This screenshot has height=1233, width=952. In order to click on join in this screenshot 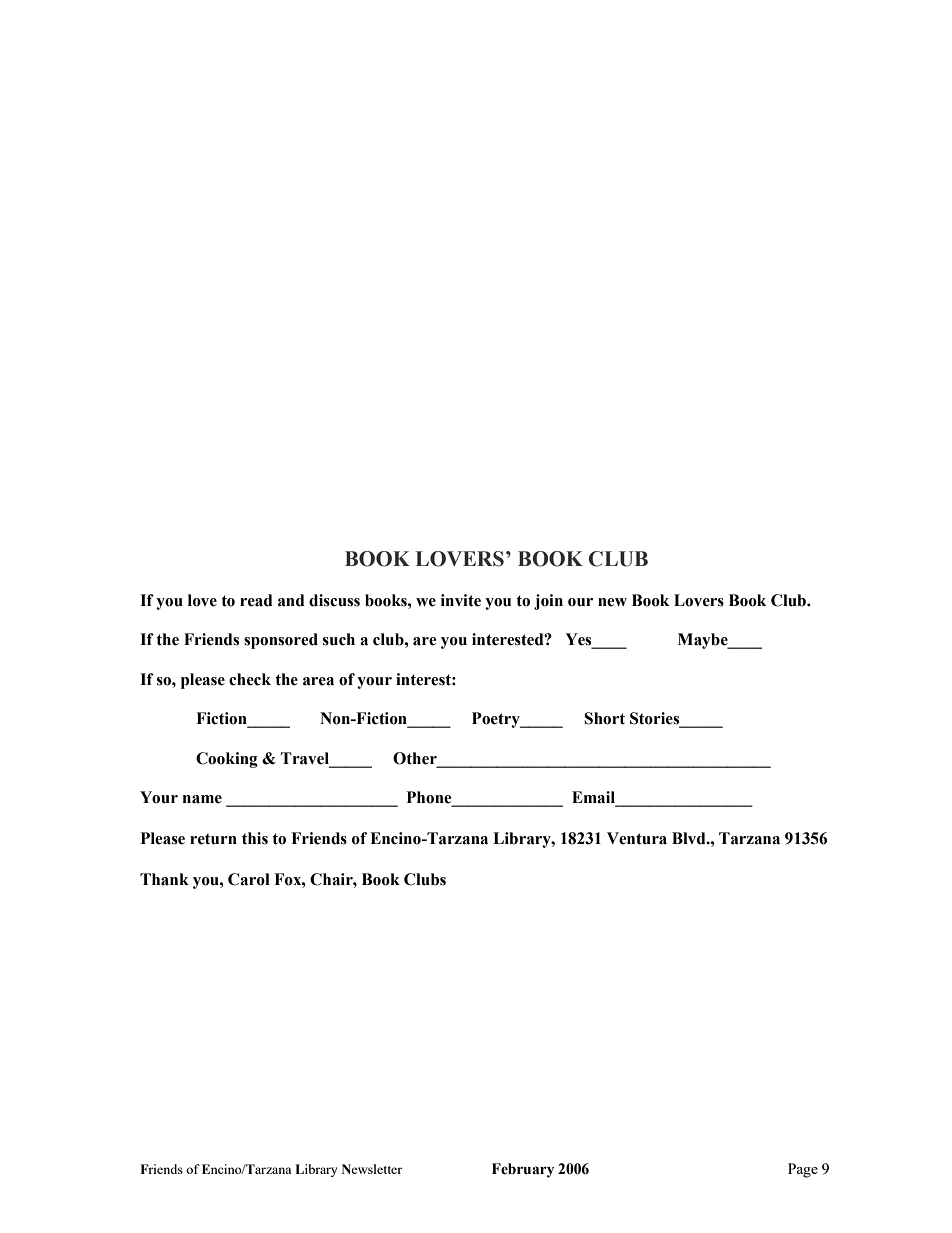, I will do `click(548, 602)`.
